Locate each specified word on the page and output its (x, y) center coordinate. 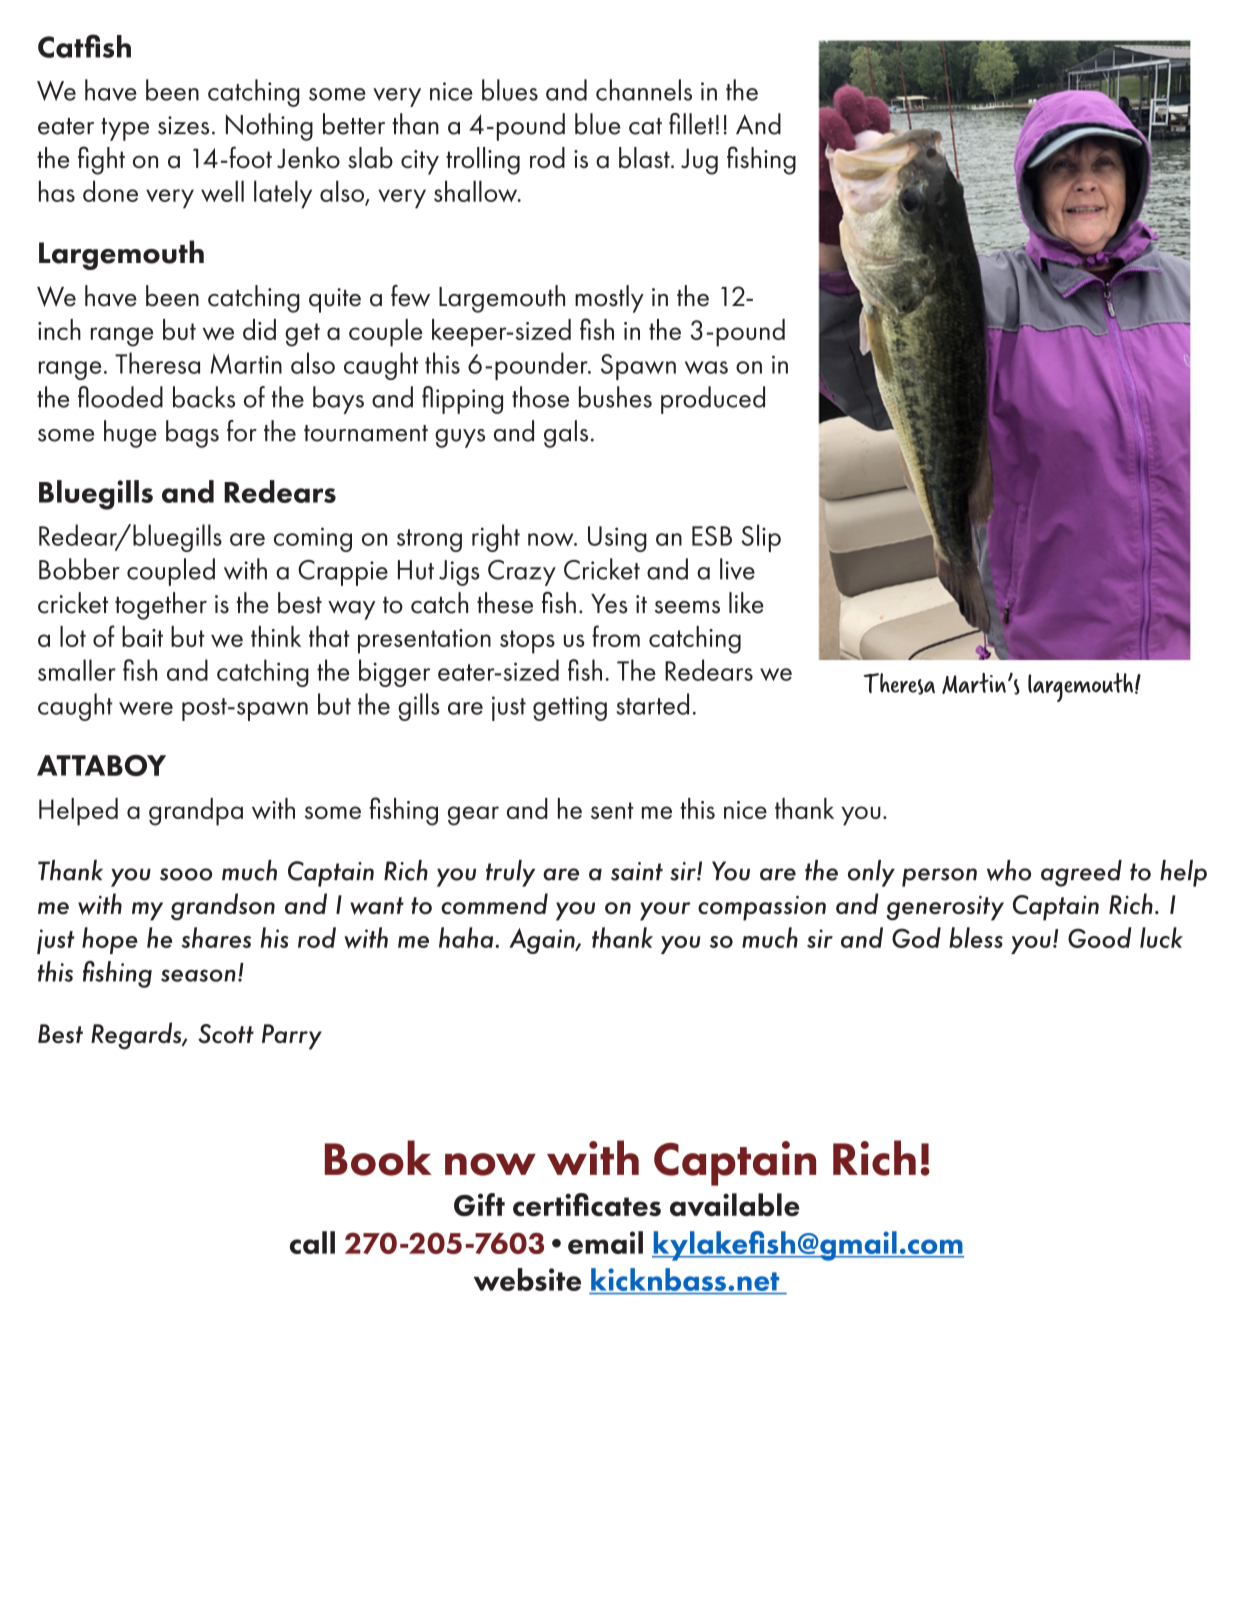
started (652, 704)
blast (645, 157)
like (746, 603)
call (312, 1242)
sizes (183, 125)
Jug (699, 161)
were (146, 708)
